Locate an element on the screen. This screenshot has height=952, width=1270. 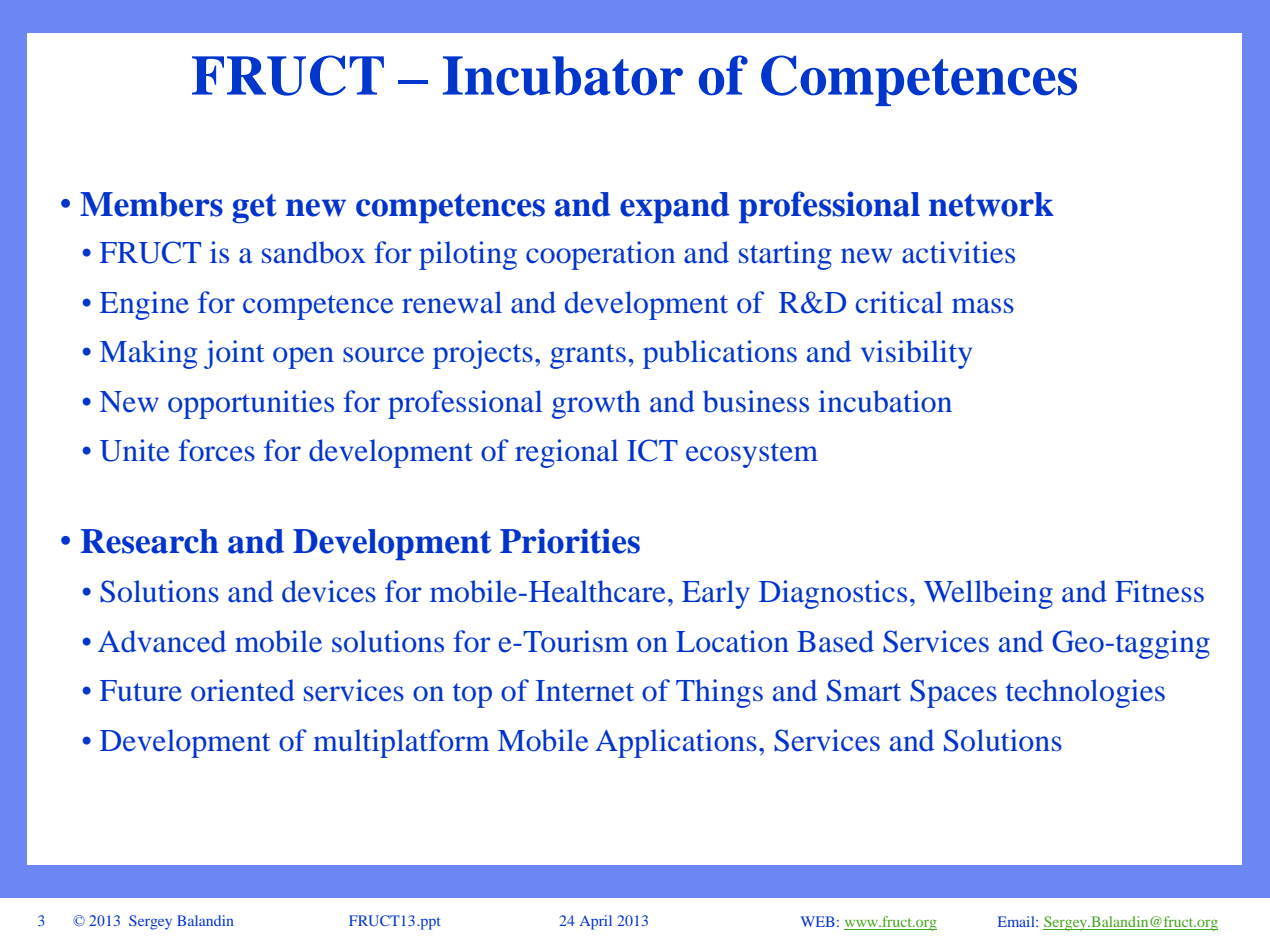
WEB is located at coordinates (818, 921).
